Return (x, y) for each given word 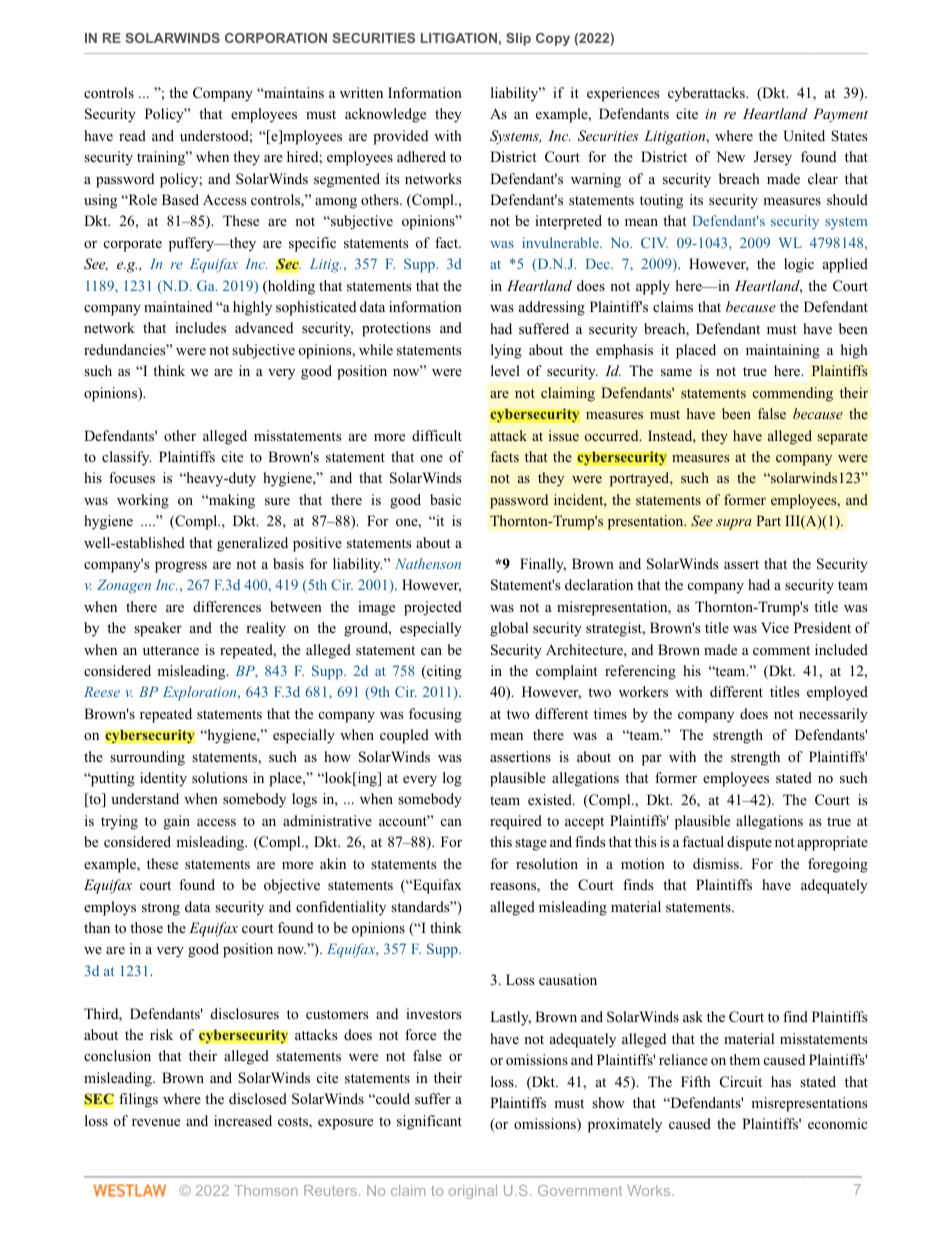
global (509, 629)
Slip (518, 39)
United (804, 136)
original (473, 1192)
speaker (158, 629)
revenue (156, 1122)
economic (837, 1124)
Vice (775, 627)
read (132, 135)
